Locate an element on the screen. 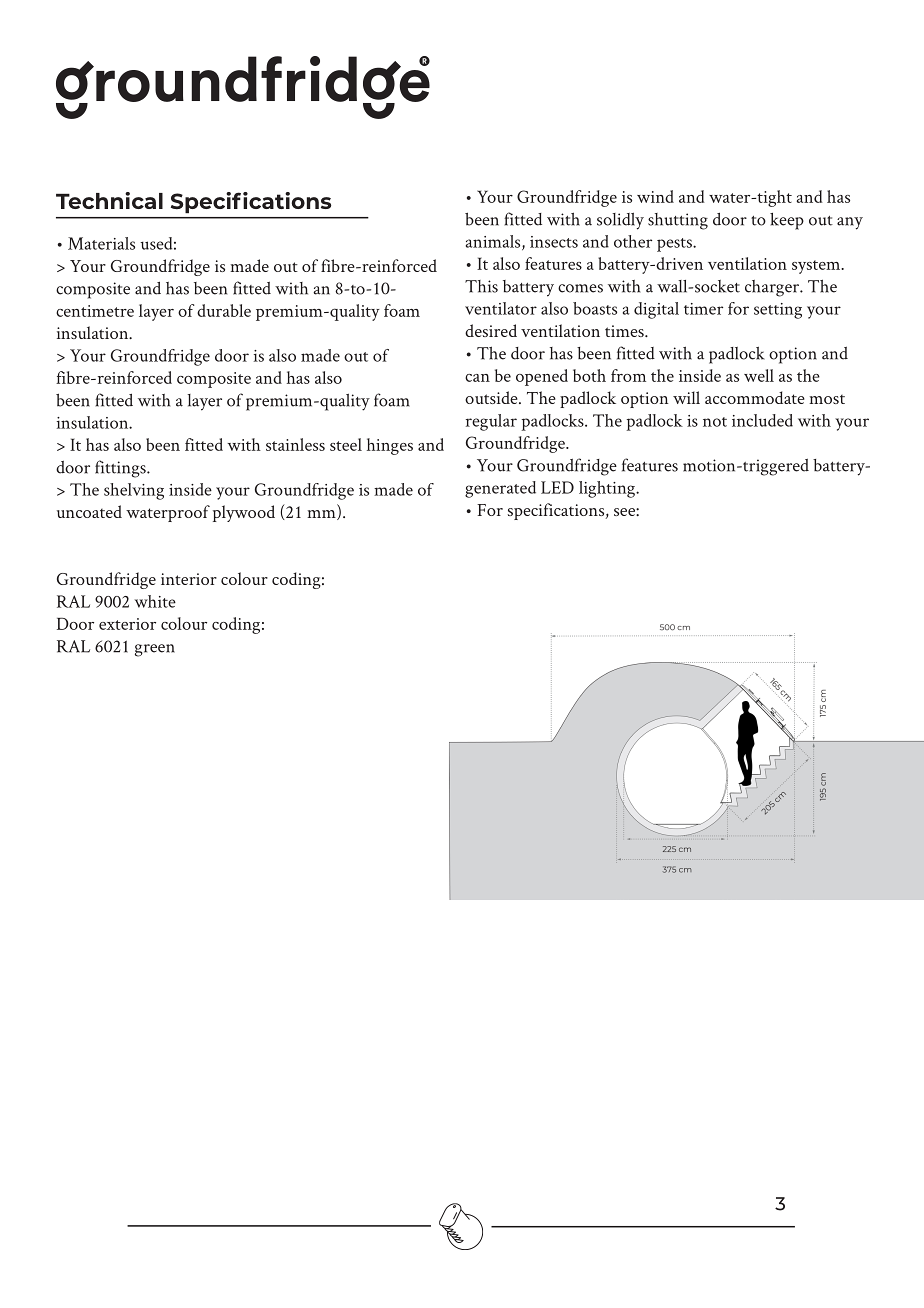  keep is located at coordinates (787, 221).
